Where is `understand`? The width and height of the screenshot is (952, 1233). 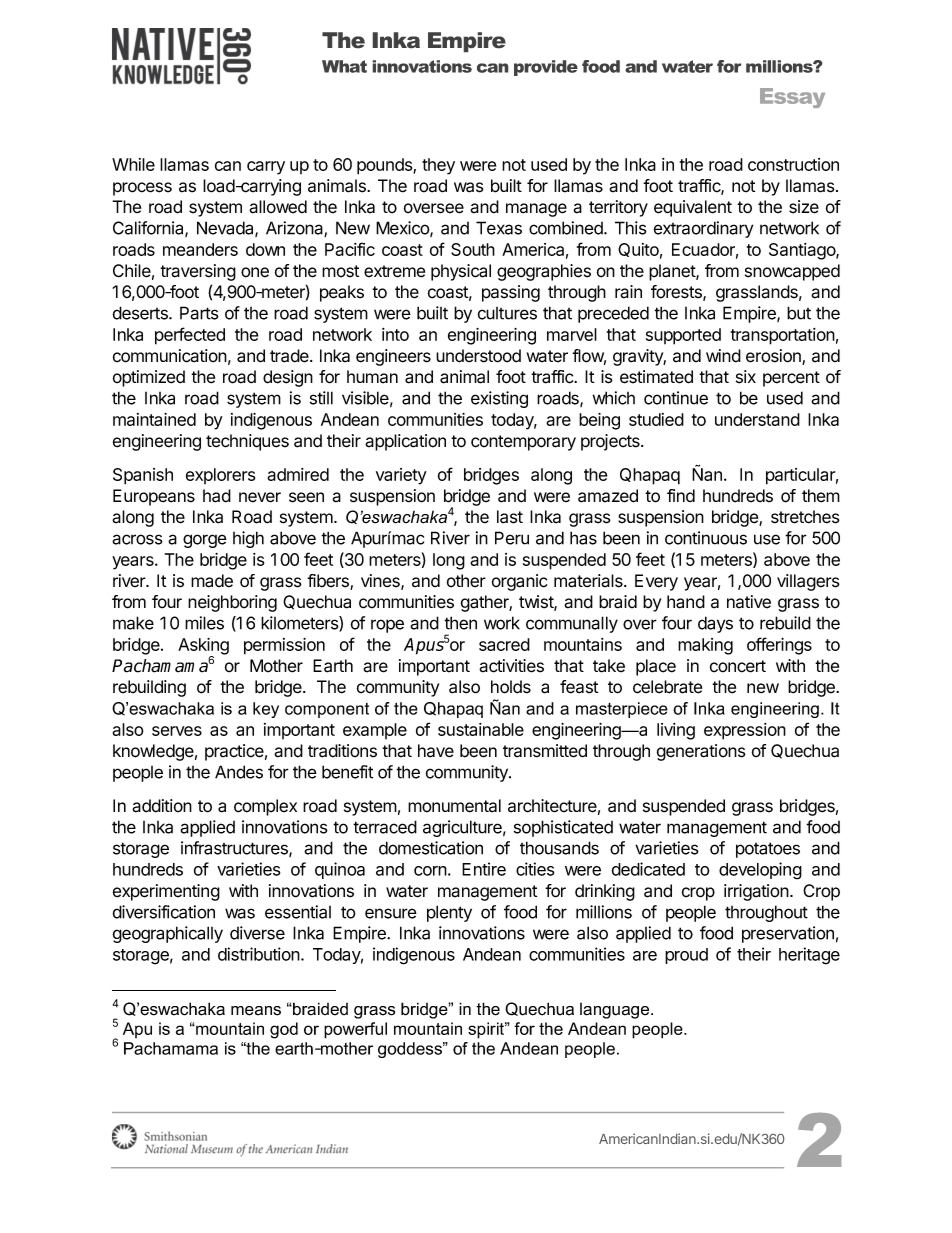 understand is located at coordinates (757, 419).
